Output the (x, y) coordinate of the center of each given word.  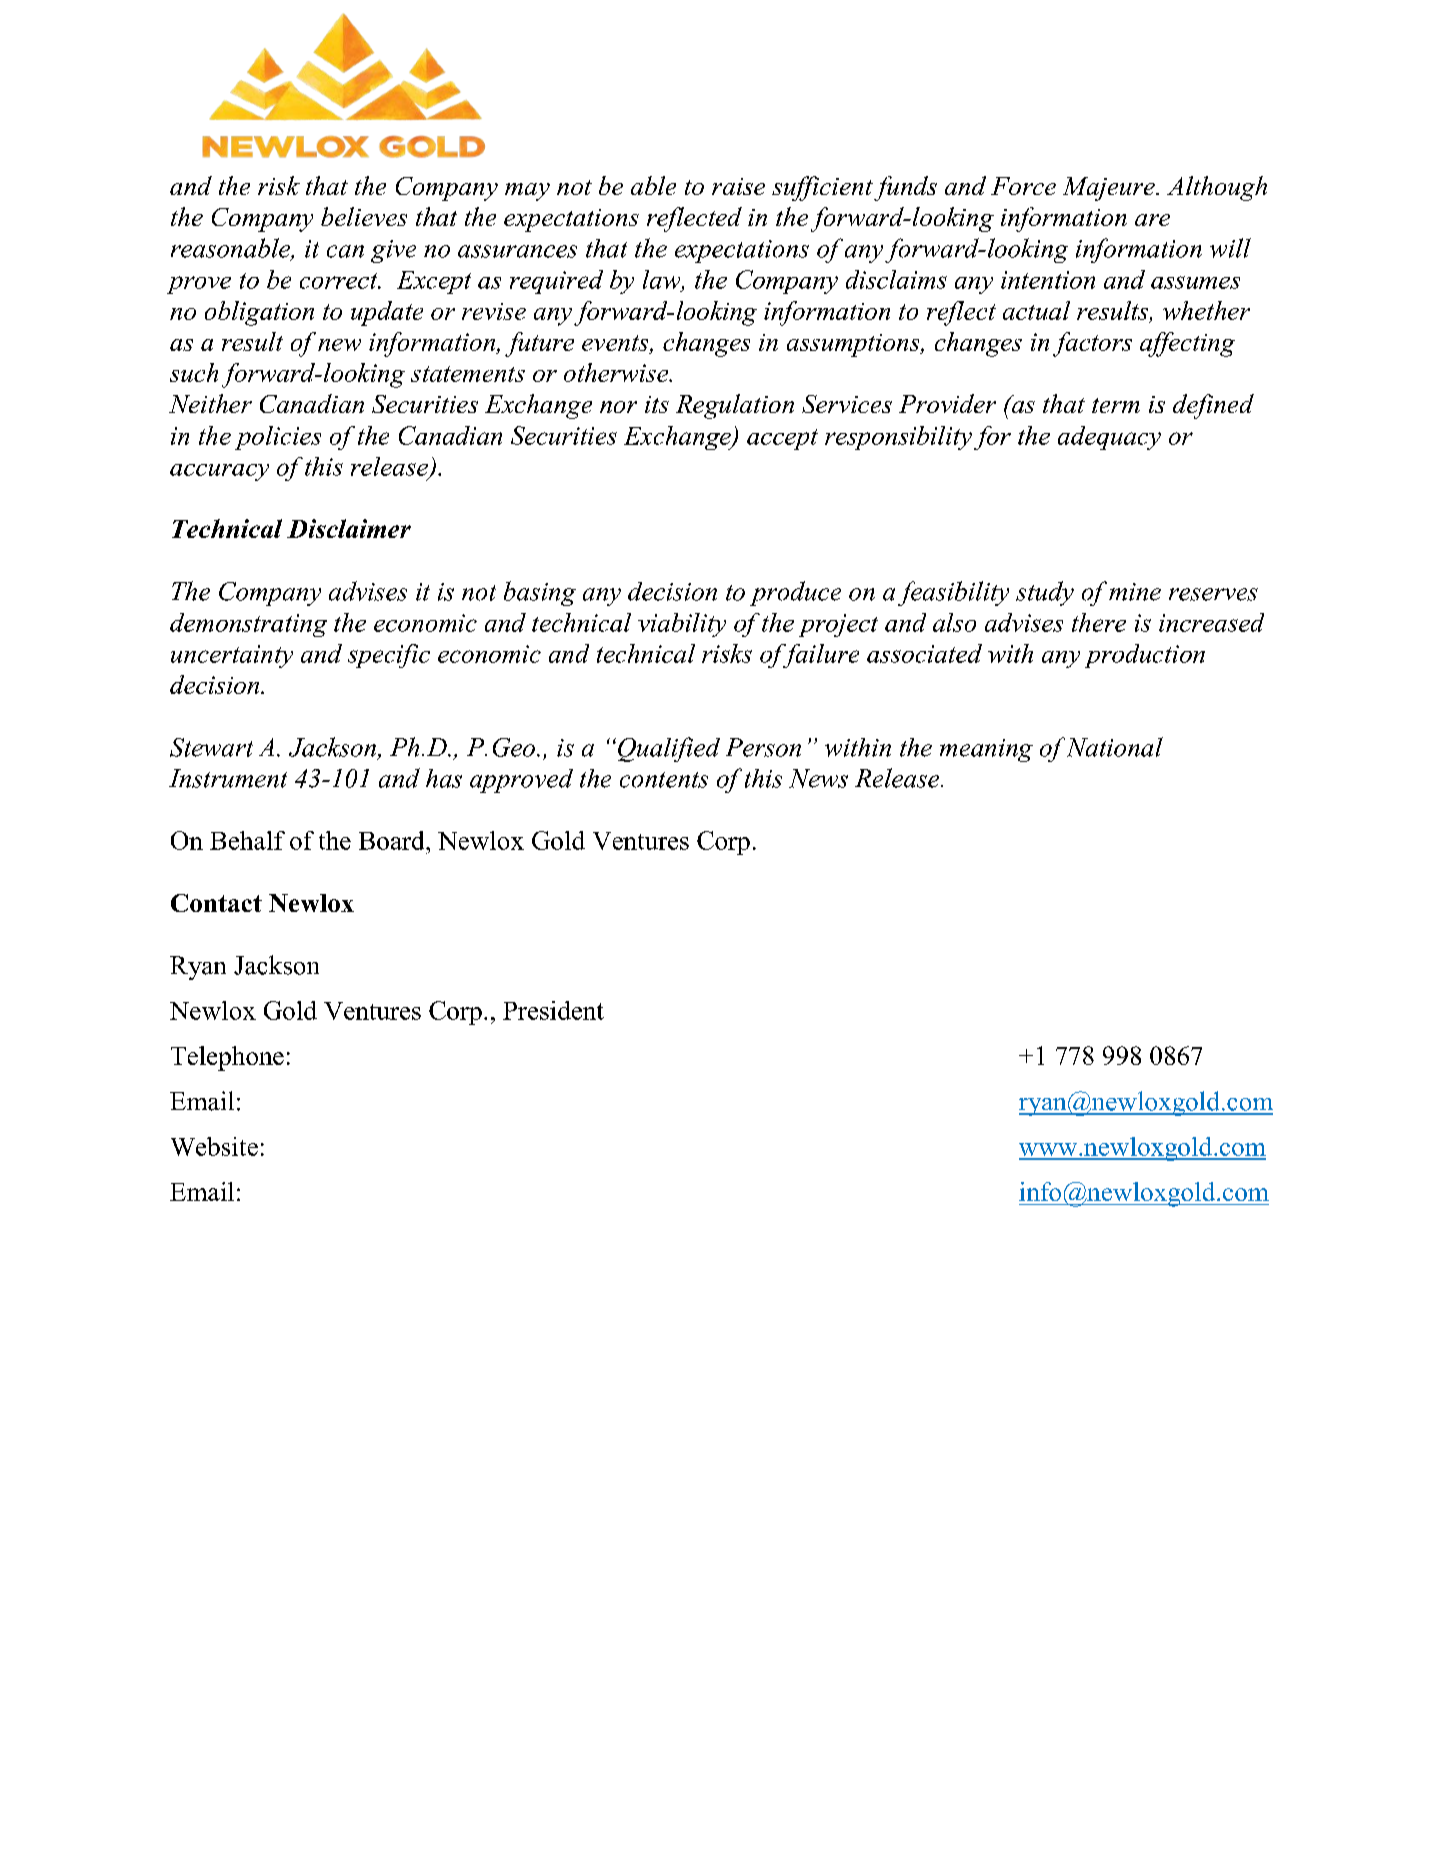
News (818, 778)
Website (214, 1146)
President (553, 1010)
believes (364, 216)
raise (738, 186)
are (1152, 220)
